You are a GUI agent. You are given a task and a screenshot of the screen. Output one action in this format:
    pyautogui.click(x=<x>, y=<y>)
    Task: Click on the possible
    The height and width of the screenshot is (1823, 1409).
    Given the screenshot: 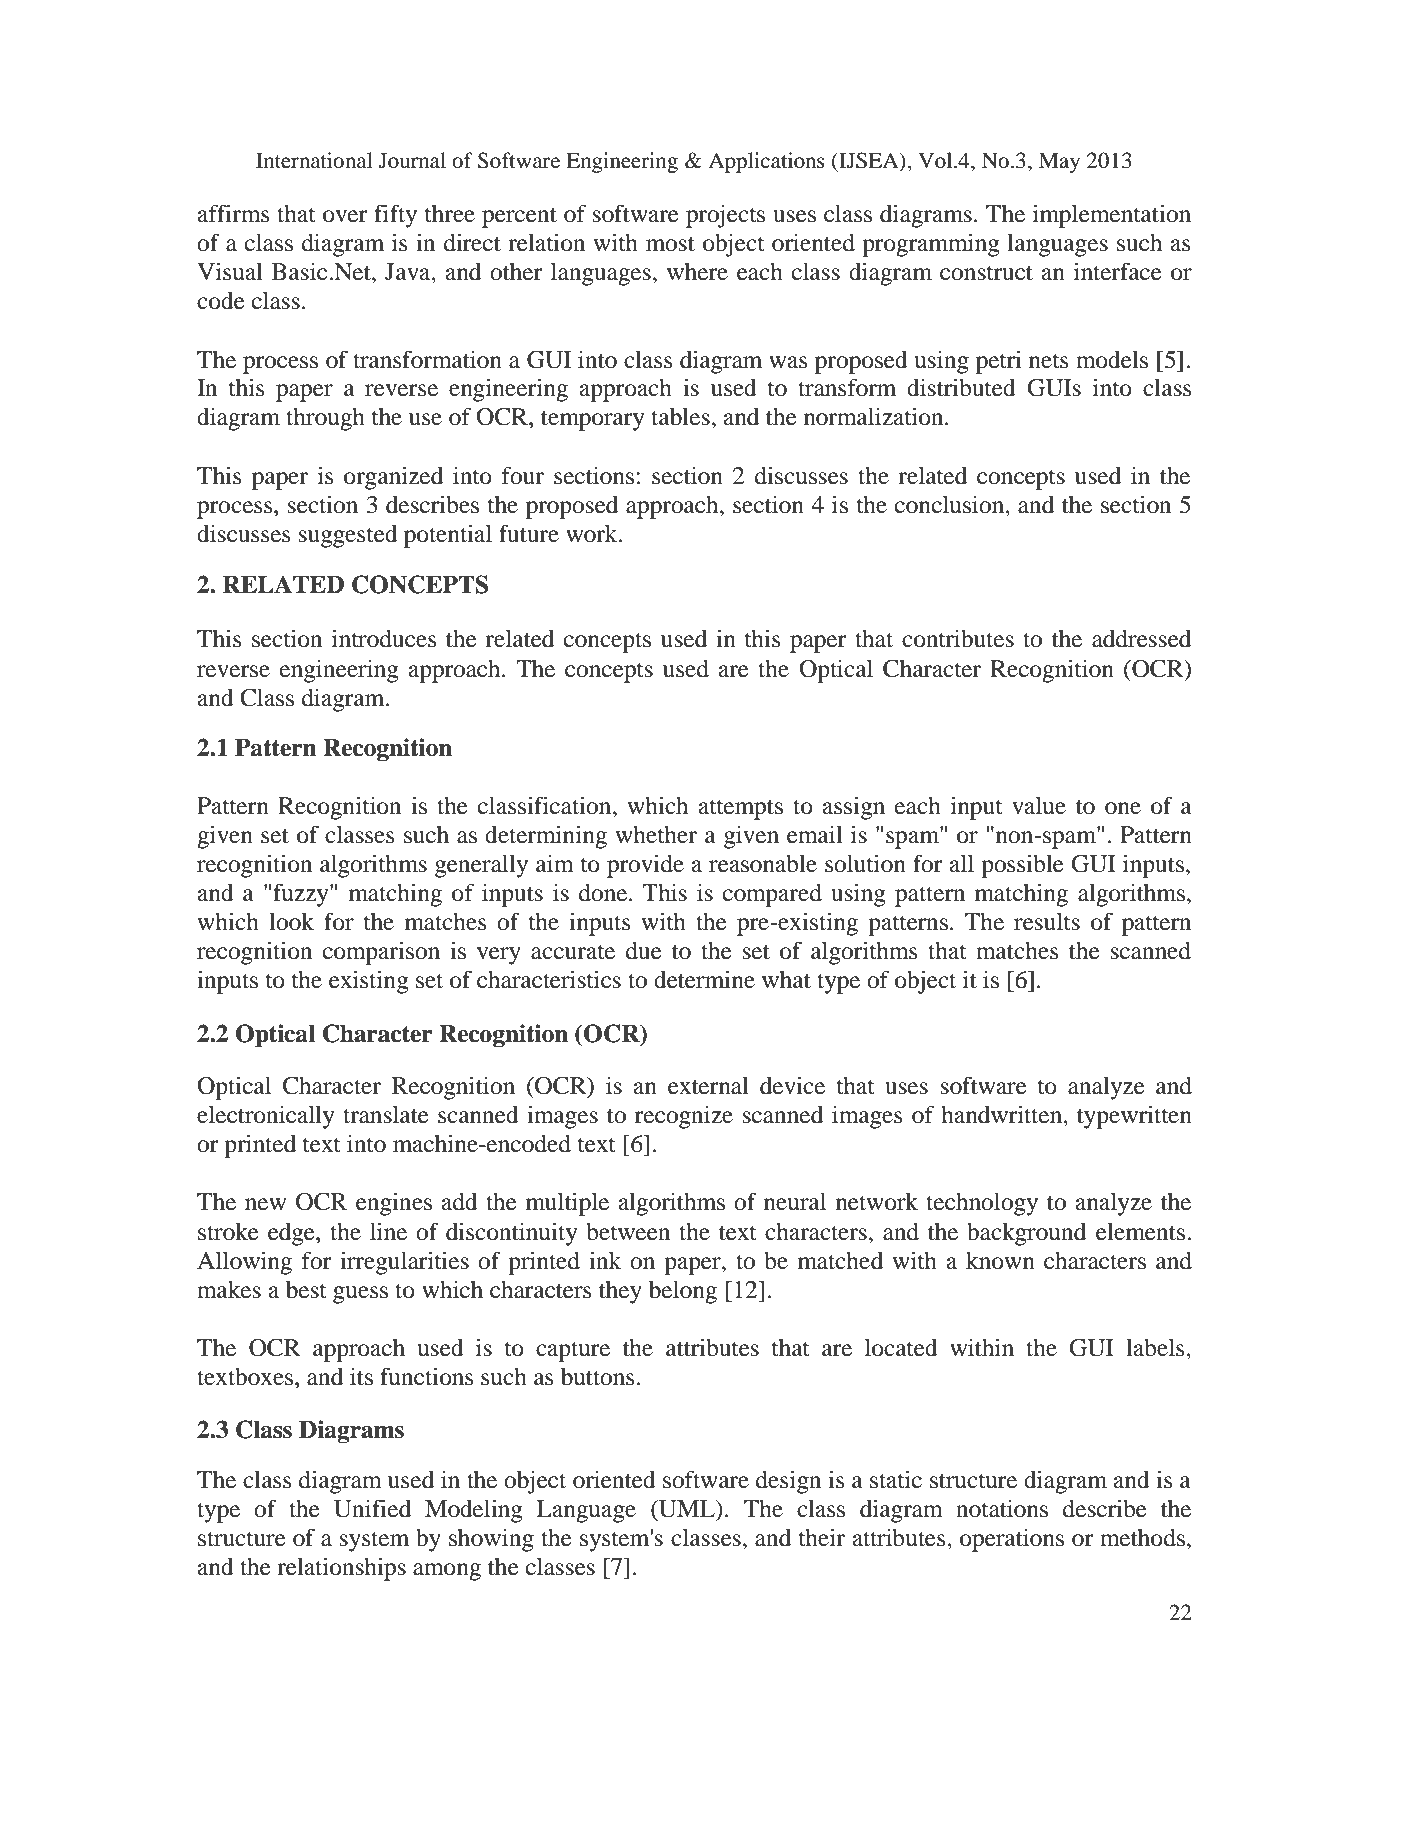 What is the action you would take?
    pyautogui.click(x=1022, y=866)
